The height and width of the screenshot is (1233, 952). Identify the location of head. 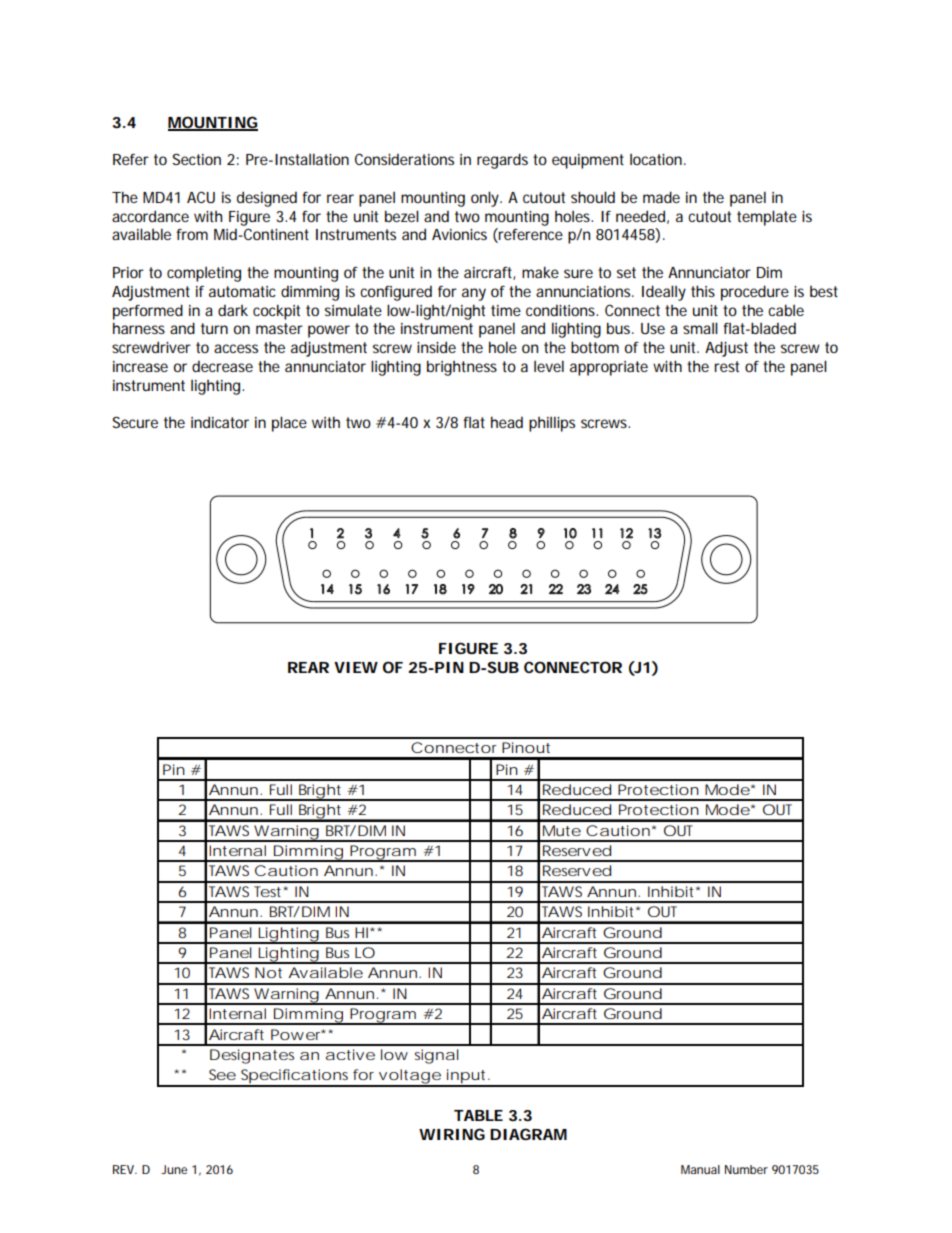
(507, 422).
